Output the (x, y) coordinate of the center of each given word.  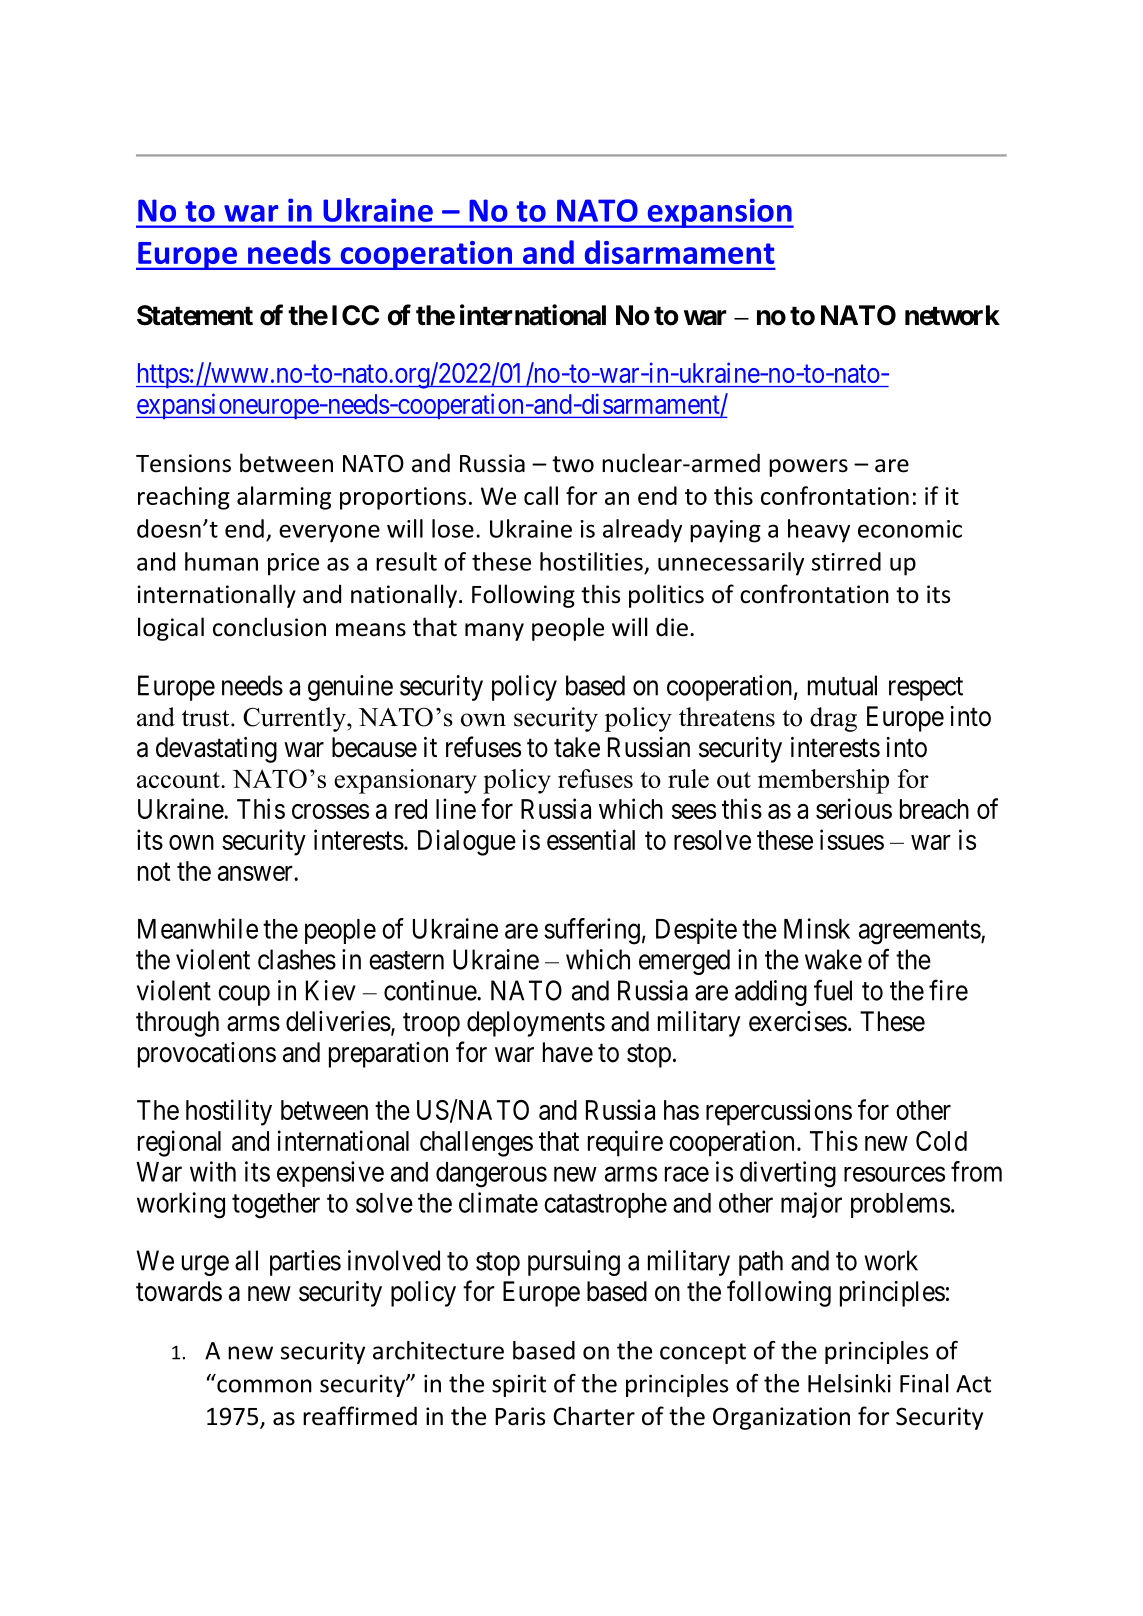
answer (256, 873)
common (264, 1386)
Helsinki (849, 1383)
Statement (195, 315)
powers (808, 468)
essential (591, 839)
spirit (519, 1386)
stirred (846, 561)
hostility (229, 1112)
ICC (355, 315)
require (625, 1143)
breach (934, 809)
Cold (941, 1141)
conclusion (269, 627)
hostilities (591, 561)
